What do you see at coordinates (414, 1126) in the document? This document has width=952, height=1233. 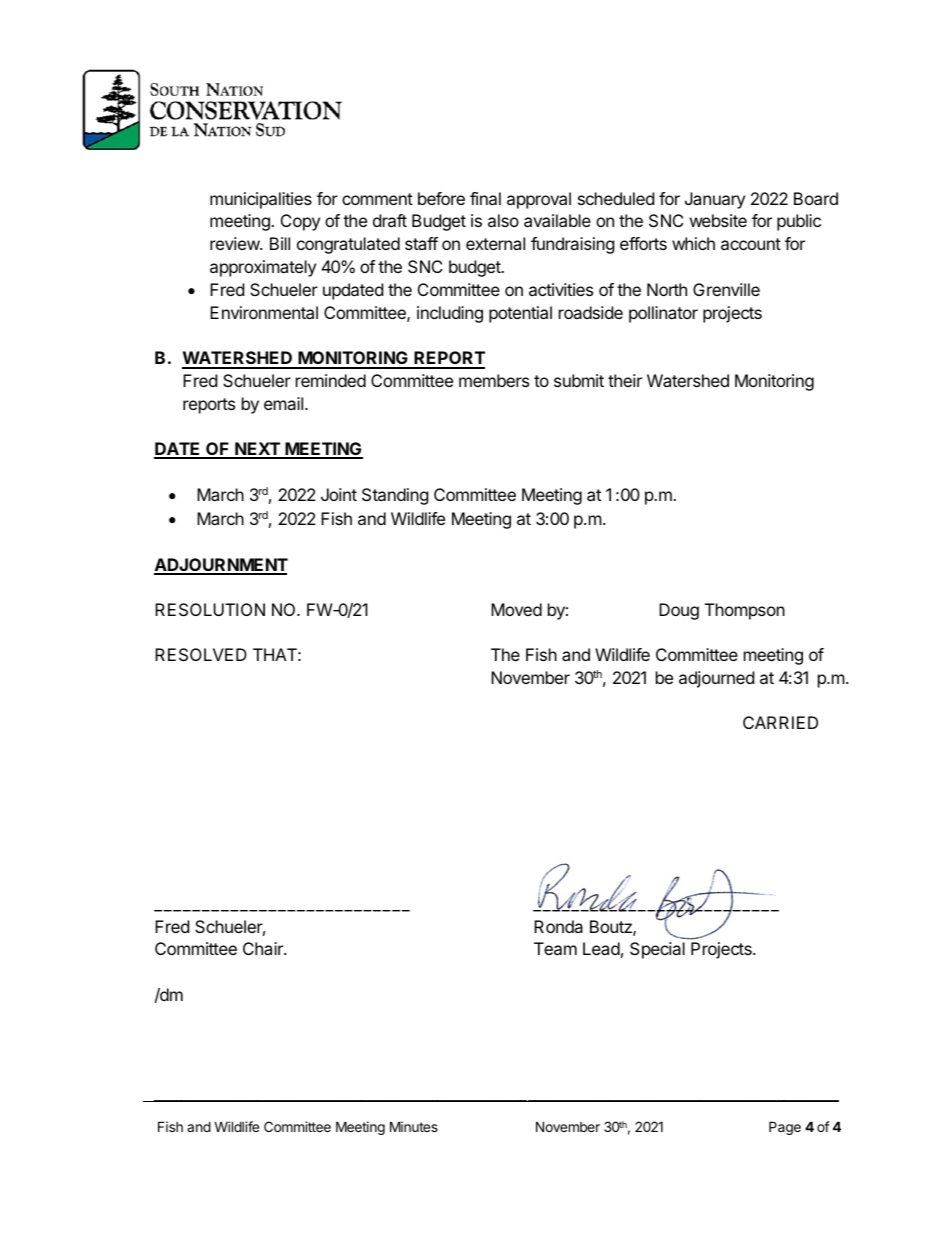 I see `Minutes` at bounding box center [414, 1126].
